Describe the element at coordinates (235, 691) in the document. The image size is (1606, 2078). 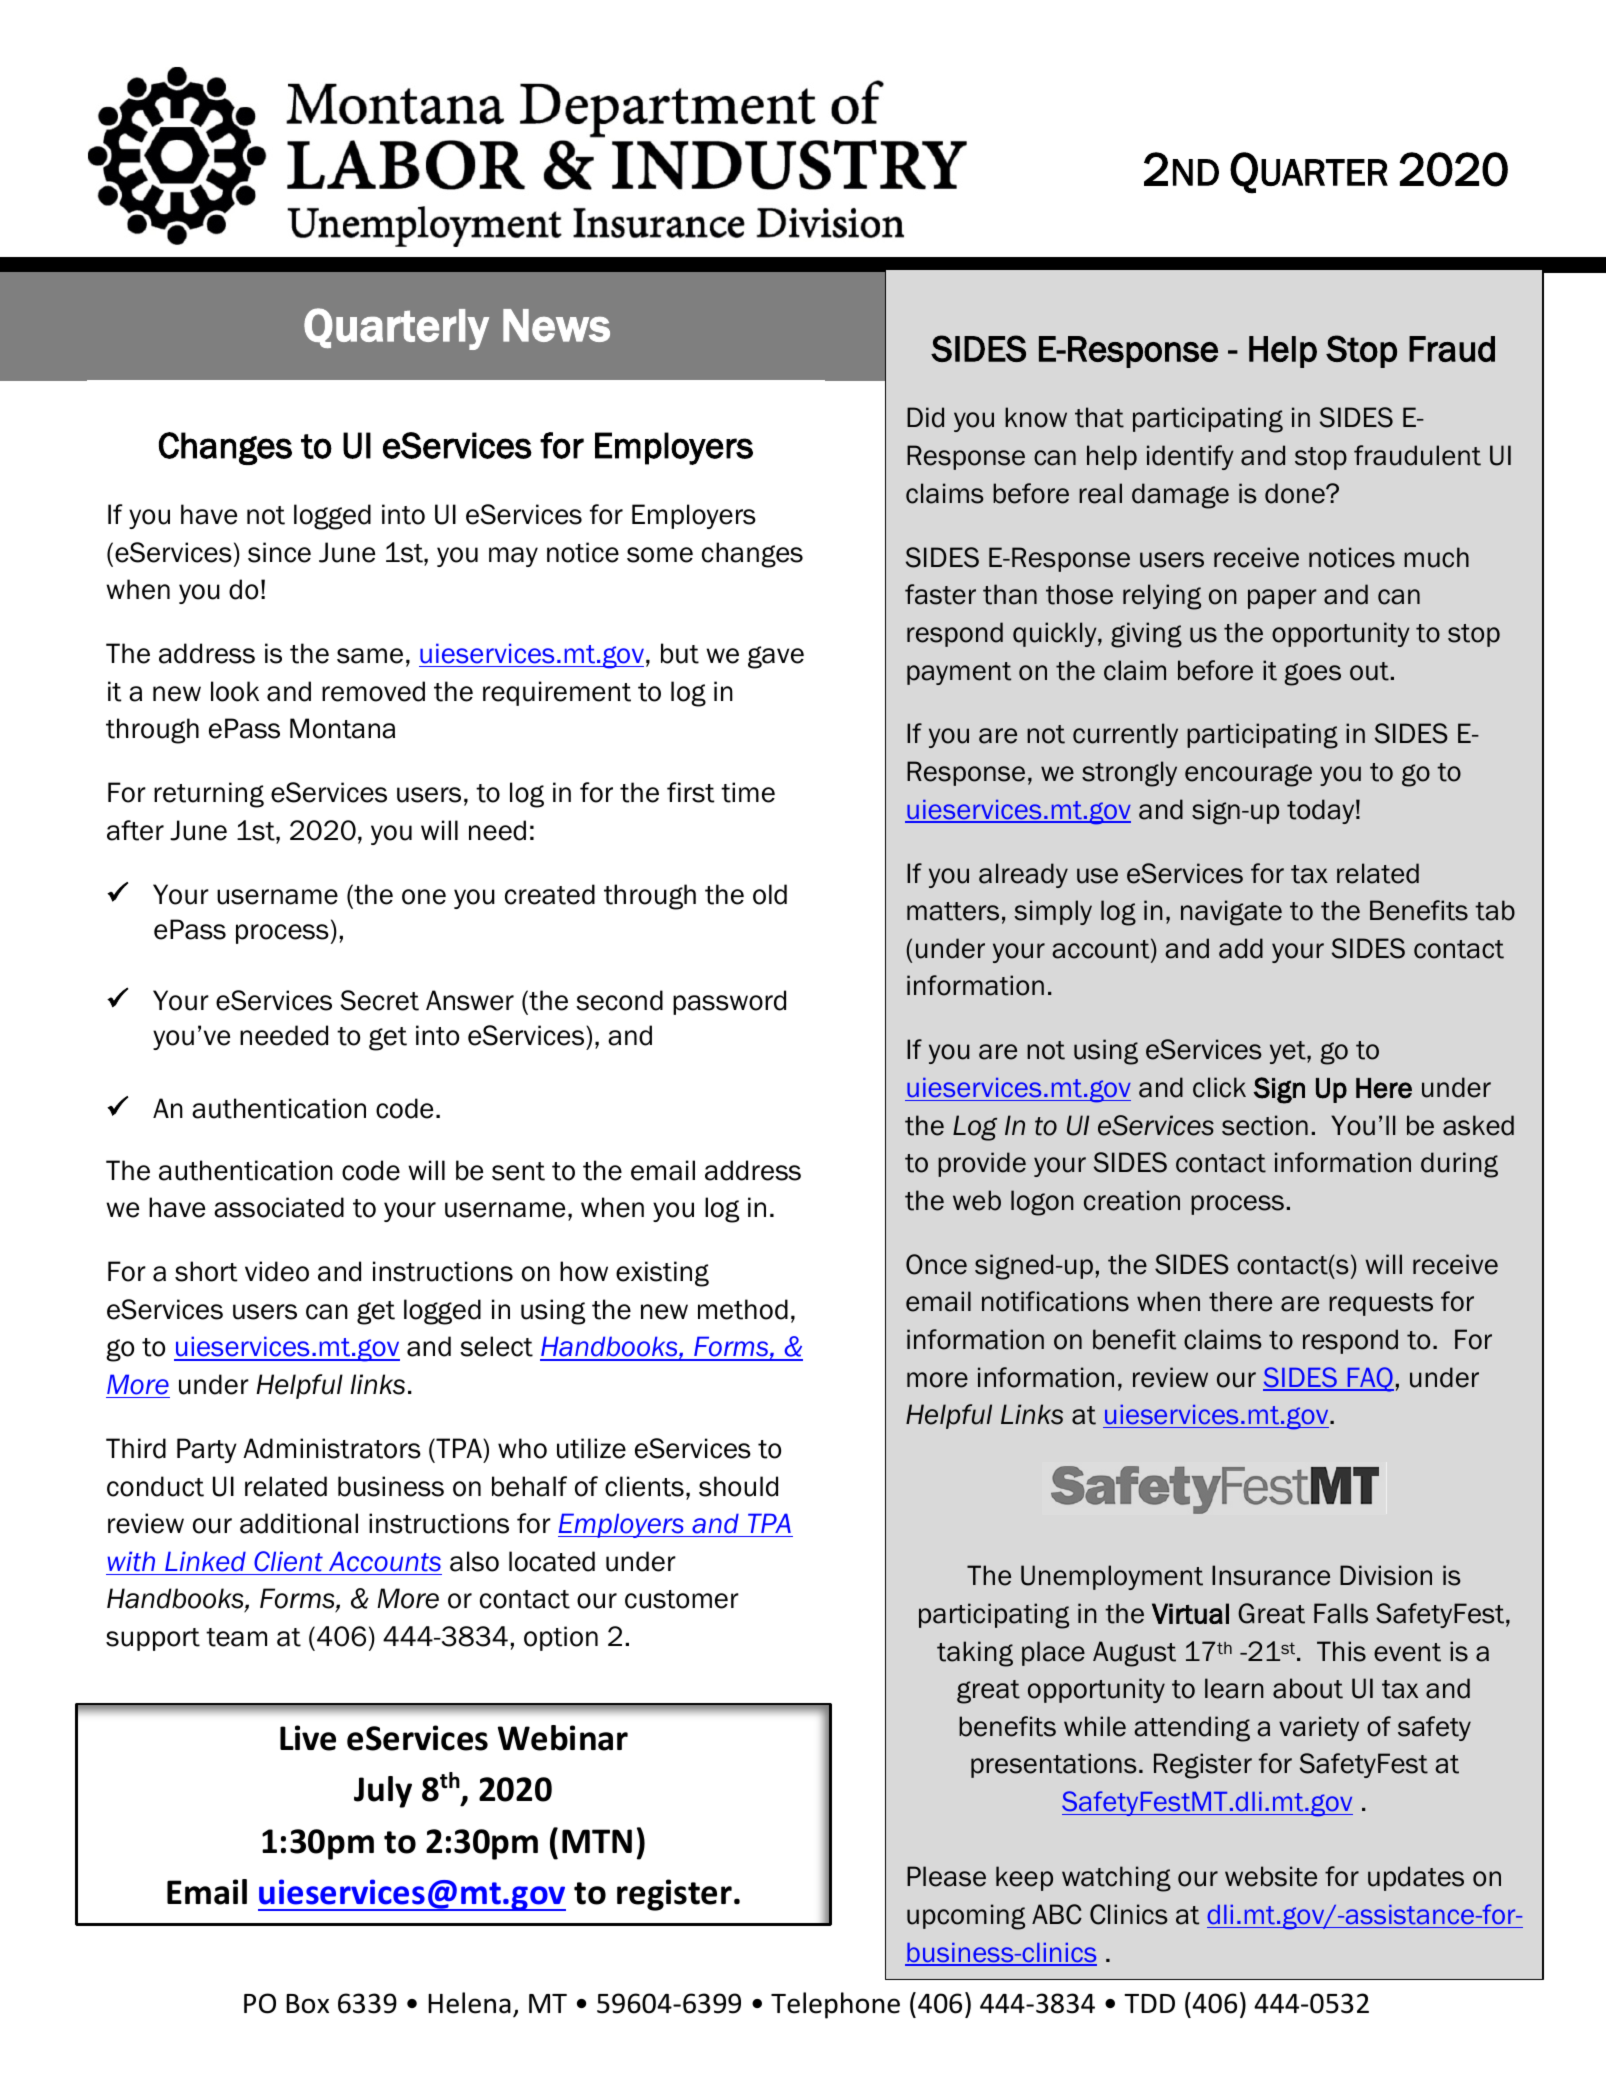
I see `look` at that location.
